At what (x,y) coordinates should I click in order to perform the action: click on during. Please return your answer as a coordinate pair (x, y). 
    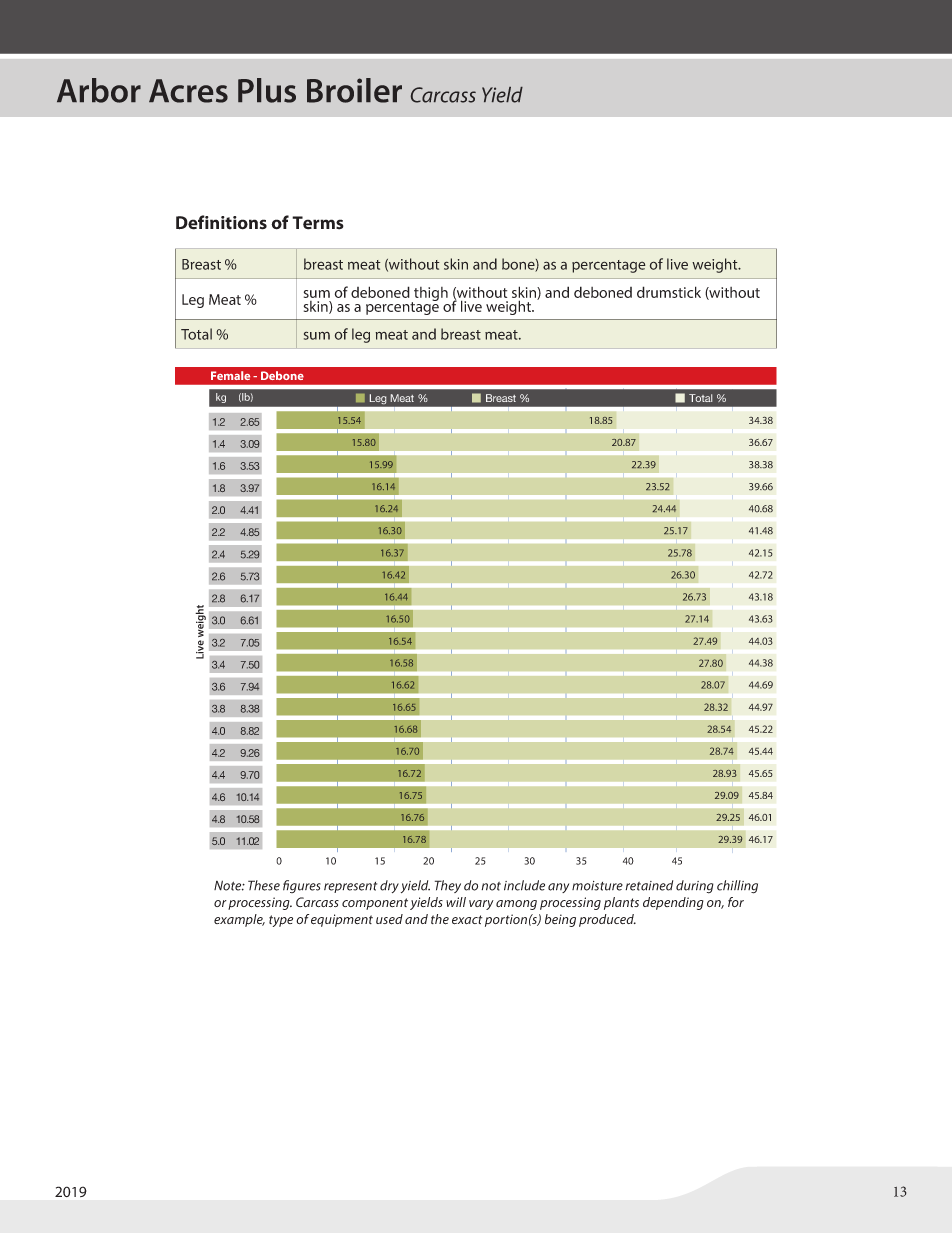
    Looking at the image, I should click on (695, 887).
